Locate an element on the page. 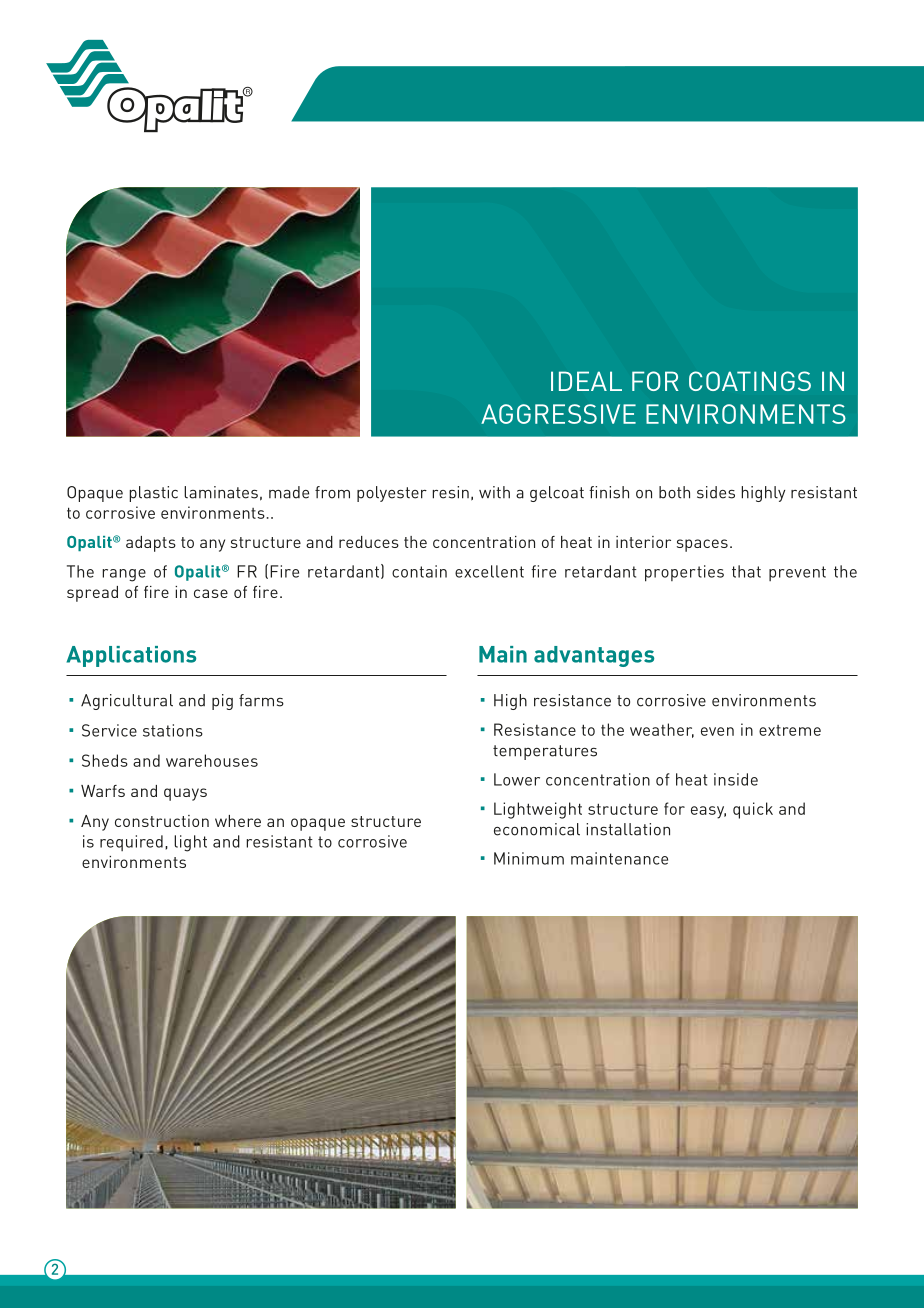 The width and height of the page is (924, 1308). COATINGS is located at coordinates (750, 381).
